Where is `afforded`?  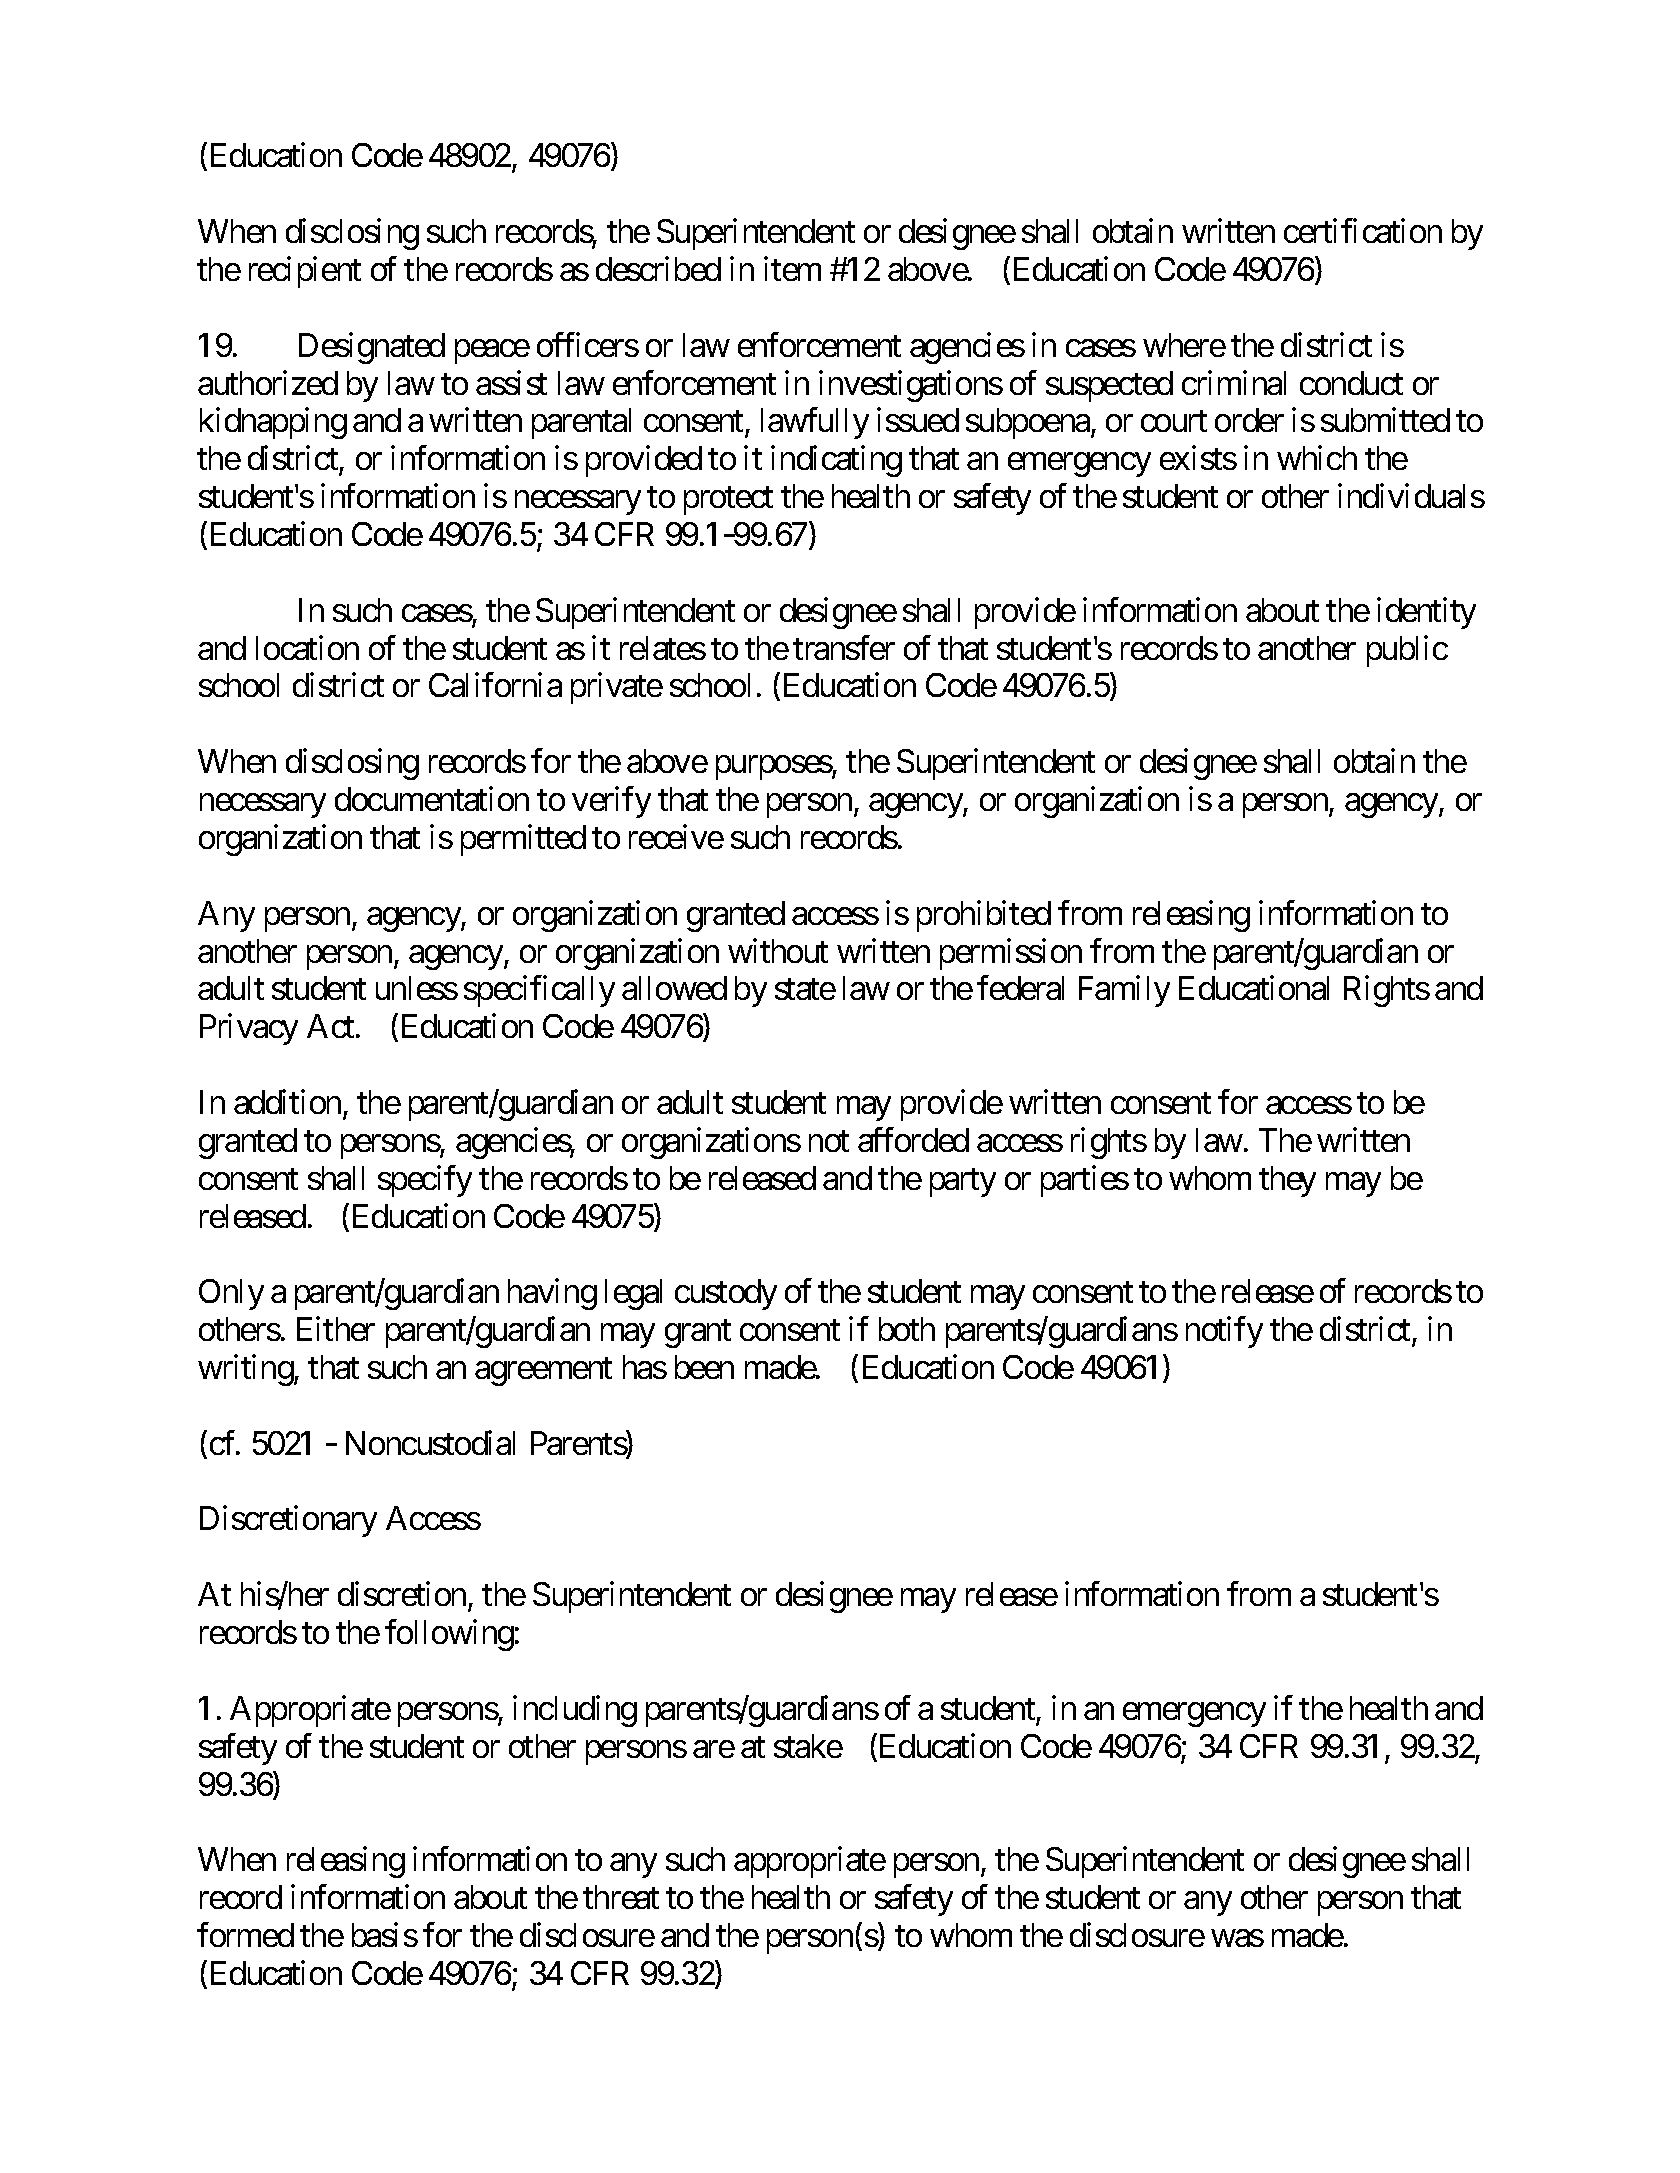 afforded is located at coordinates (913, 1139).
